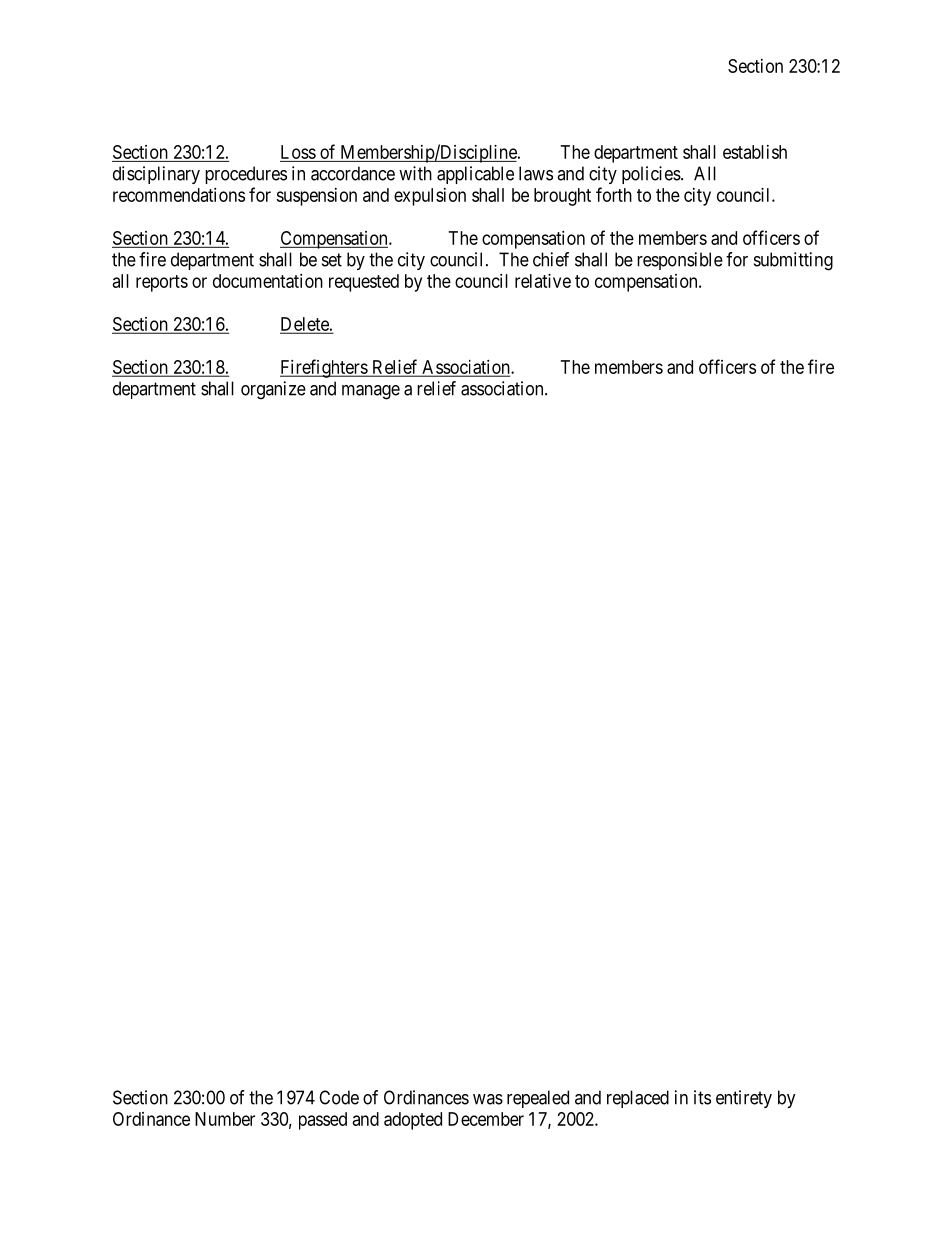  I want to click on applicable, so click(475, 175).
